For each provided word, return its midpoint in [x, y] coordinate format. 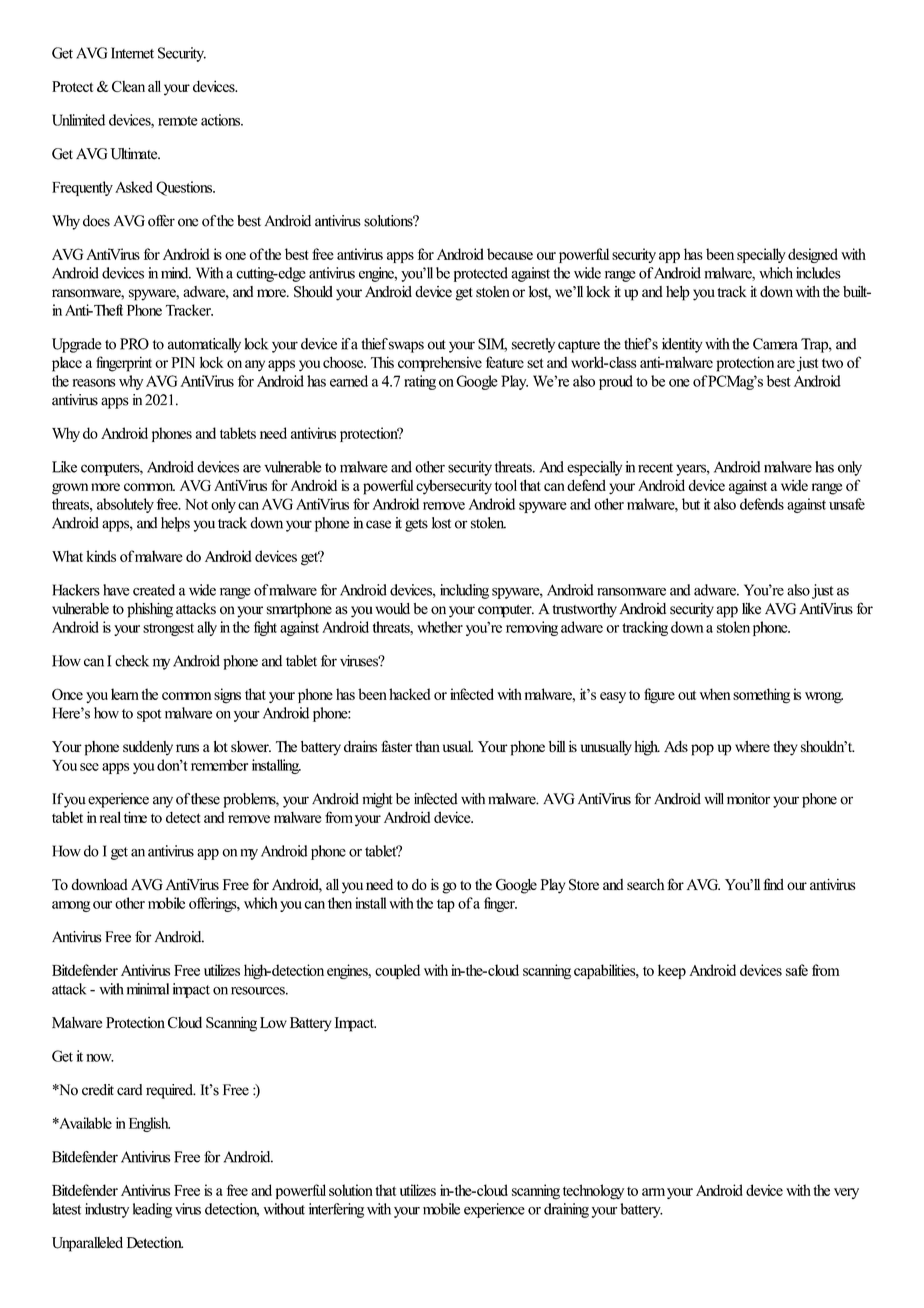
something [761, 696]
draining [566, 1210]
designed [813, 255]
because [510, 254]
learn [125, 694]
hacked [409, 694]
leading [152, 1210]
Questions [185, 188]
